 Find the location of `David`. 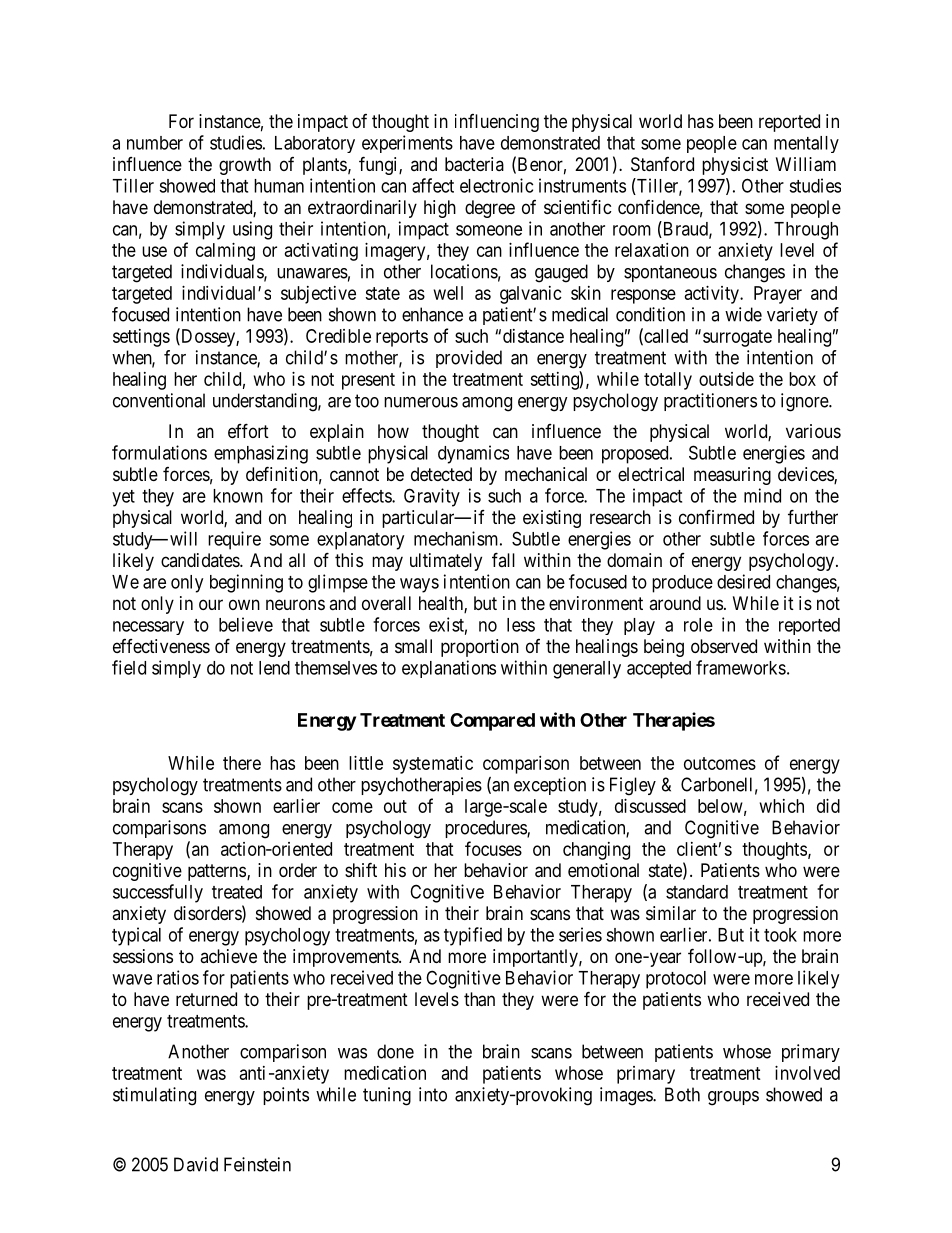

David is located at coordinates (196, 1164).
